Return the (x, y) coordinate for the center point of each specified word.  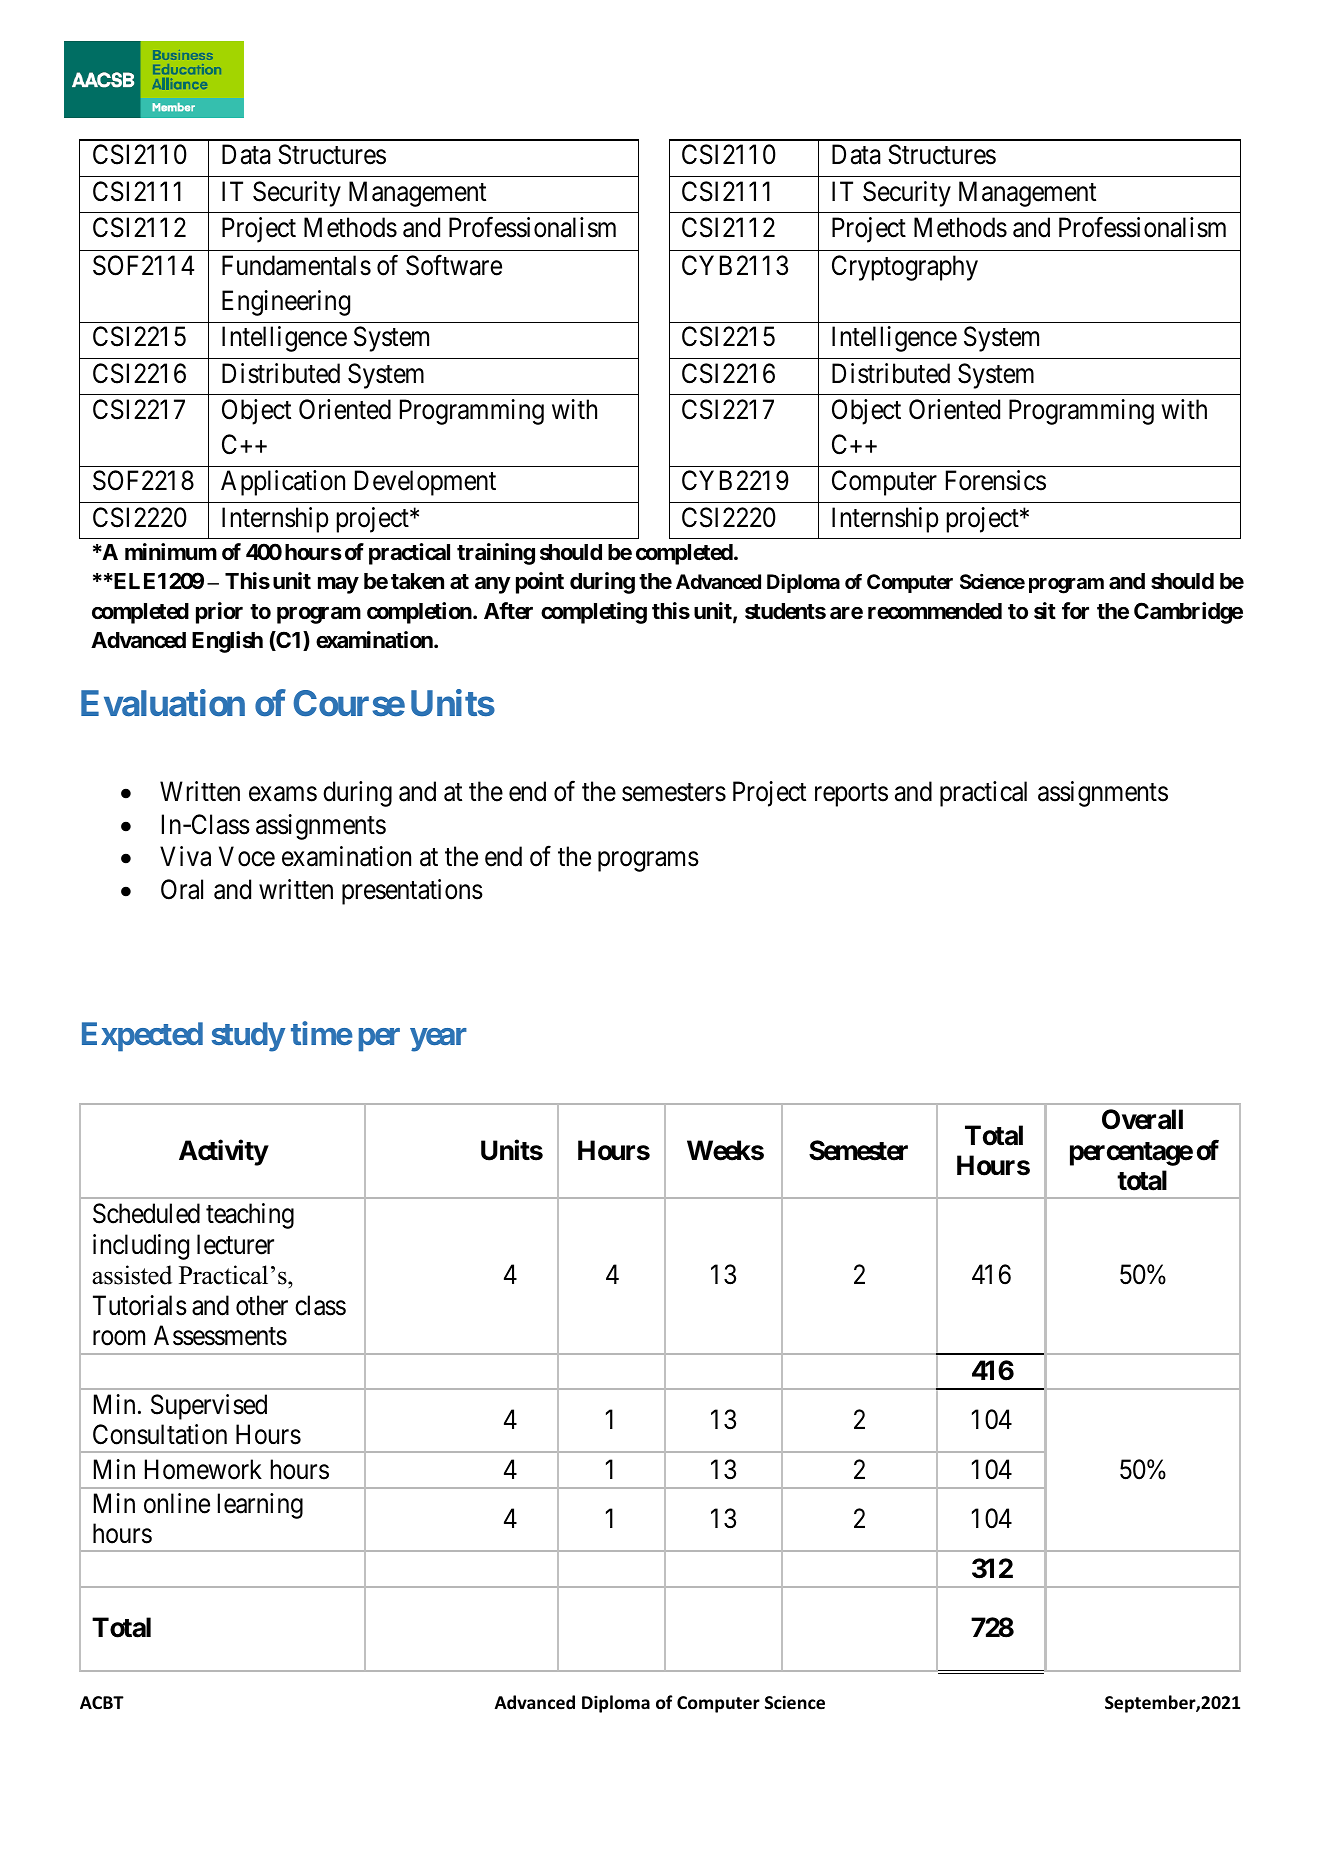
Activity (223, 1152)
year (438, 1040)
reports (851, 795)
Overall (1142, 1119)
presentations (412, 892)
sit (1045, 611)
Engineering (286, 303)
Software (454, 265)
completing (594, 613)
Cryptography (905, 268)
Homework (203, 1469)
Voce (247, 857)
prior (219, 613)
